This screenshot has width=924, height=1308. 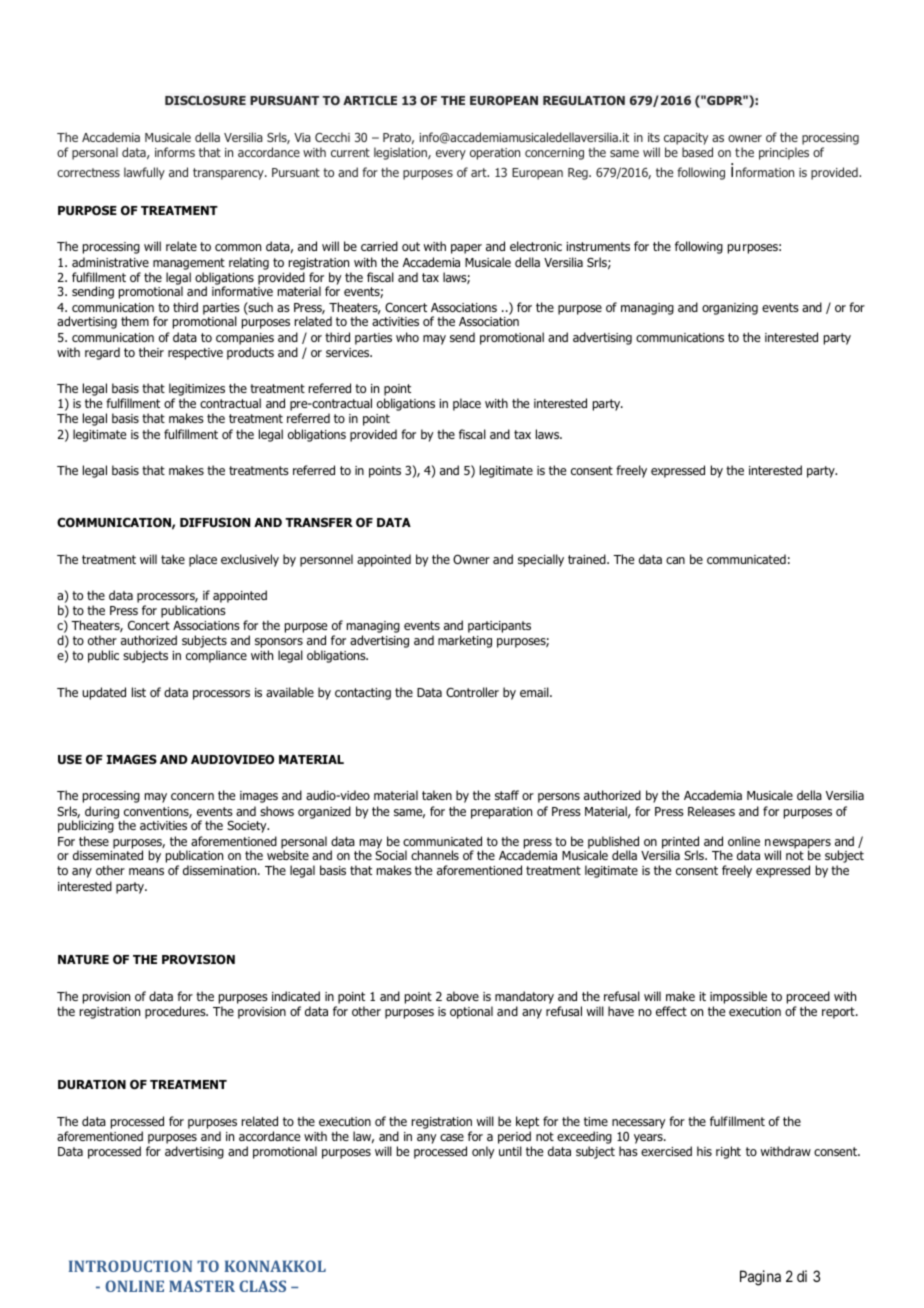 What do you see at coordinates (711, 811) in the screenshot?
I see `Releases` at bounding box center [711, 811].
